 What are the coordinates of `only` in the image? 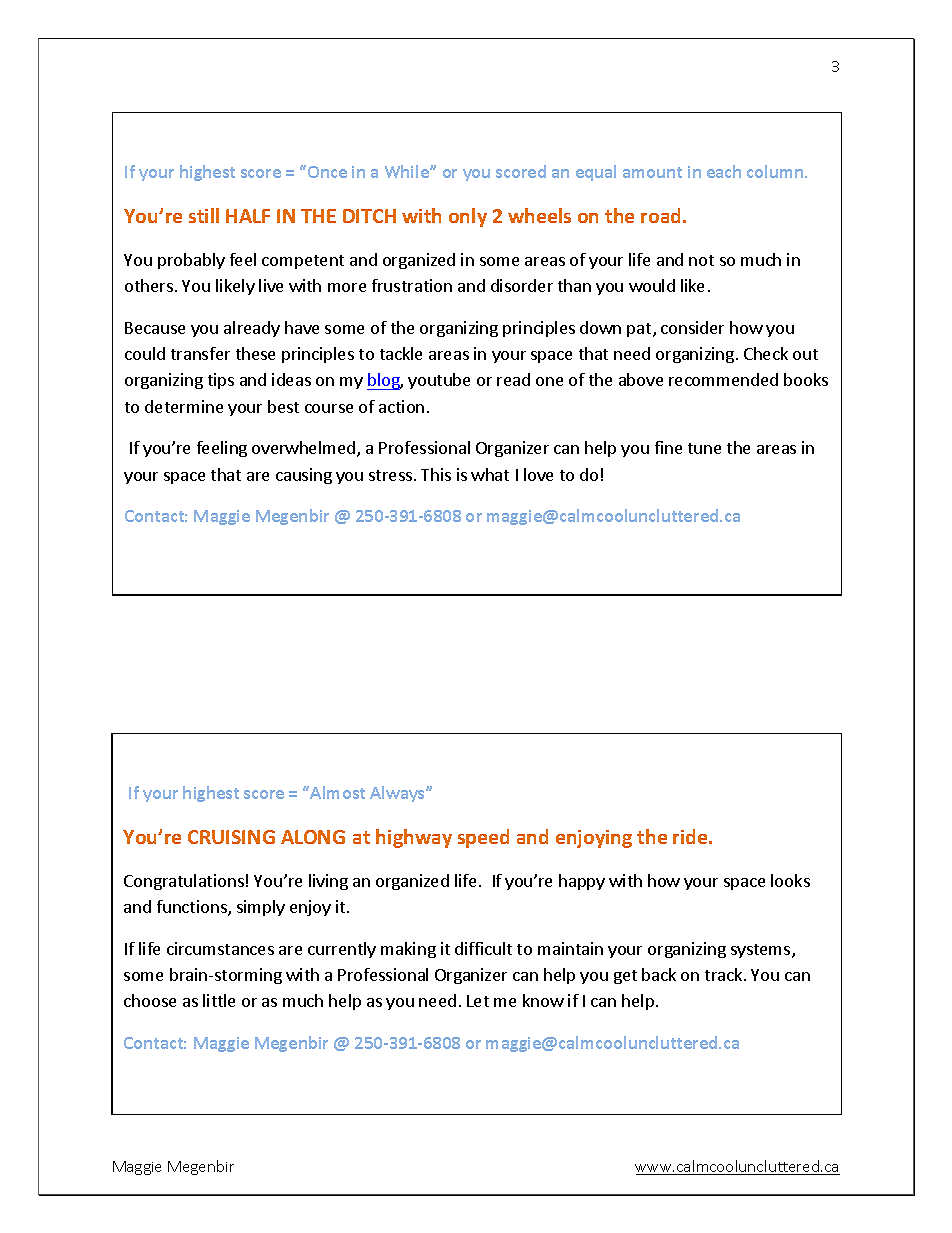 It's located at (468, 217).
